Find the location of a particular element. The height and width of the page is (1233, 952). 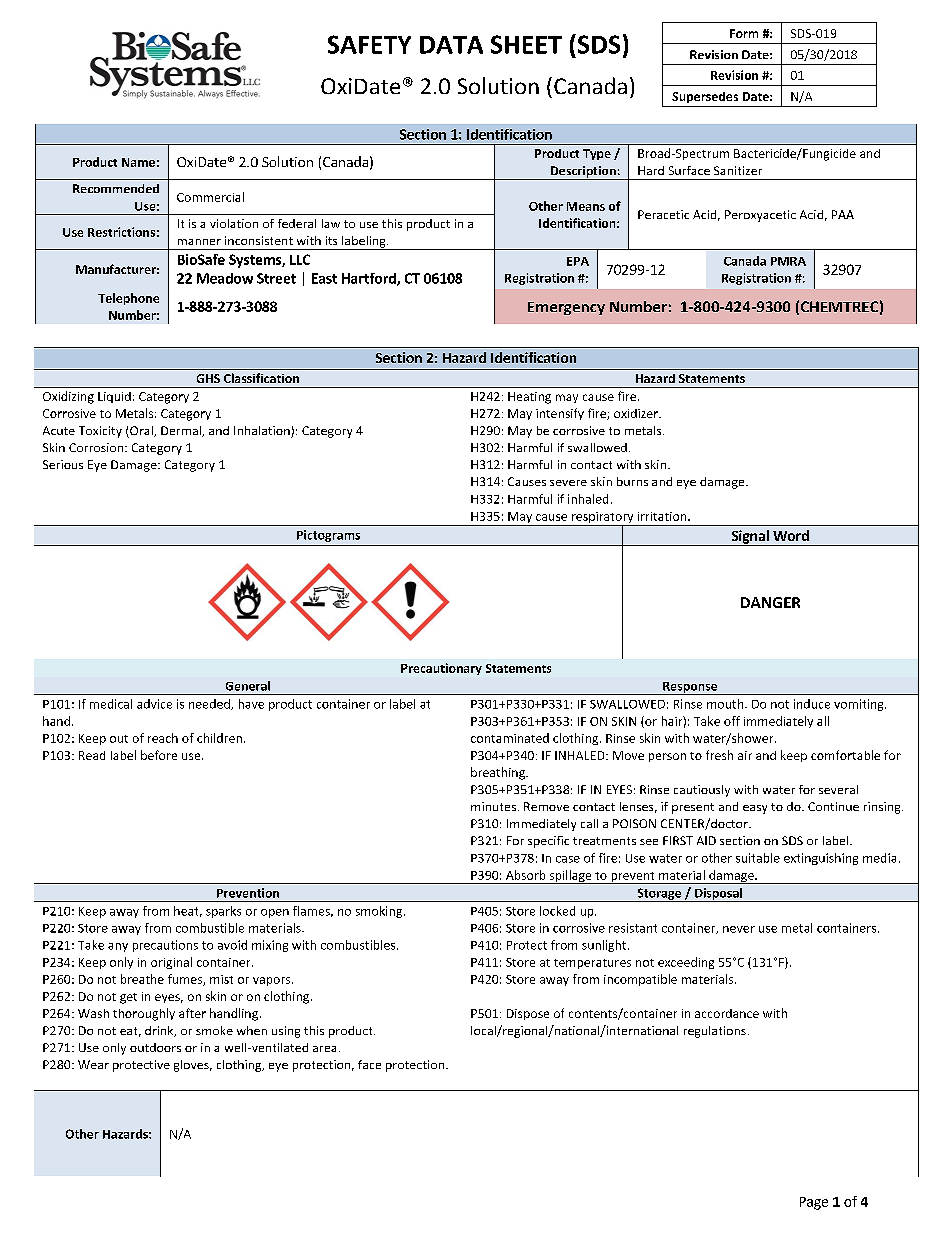

DATA is located at coordinates (451, 45).
